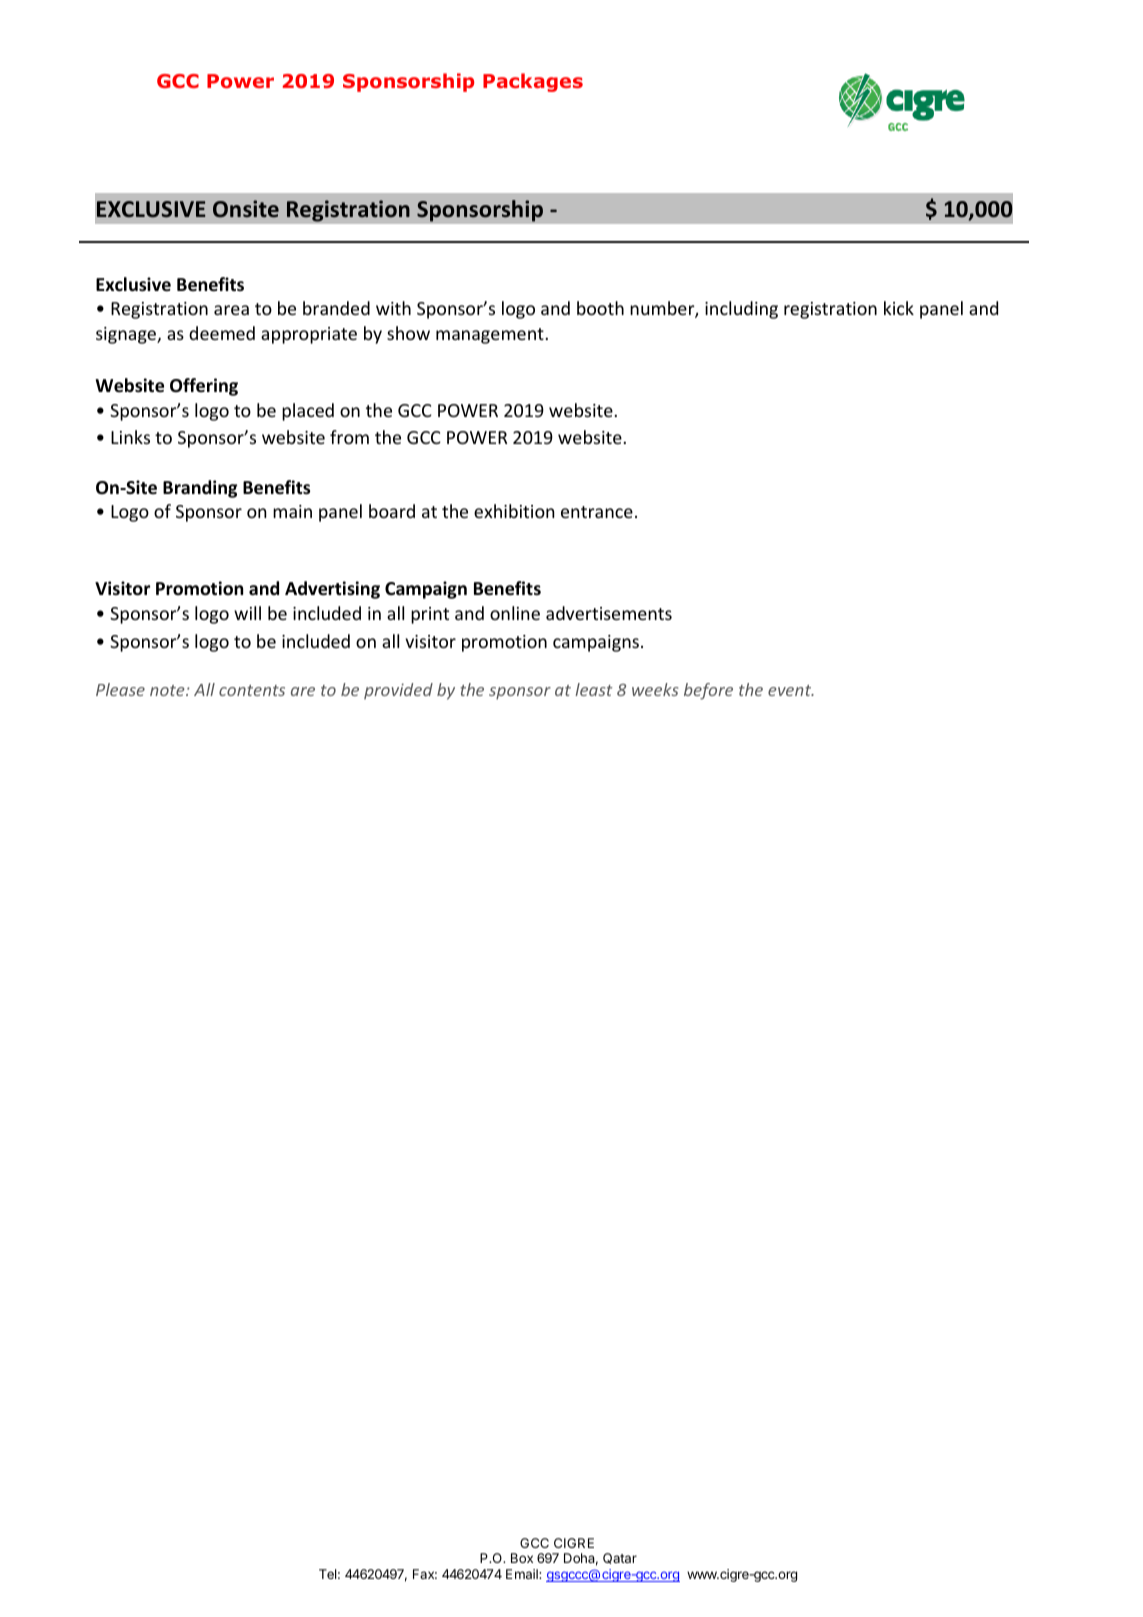  I want to click on event, so click(791, 690).
